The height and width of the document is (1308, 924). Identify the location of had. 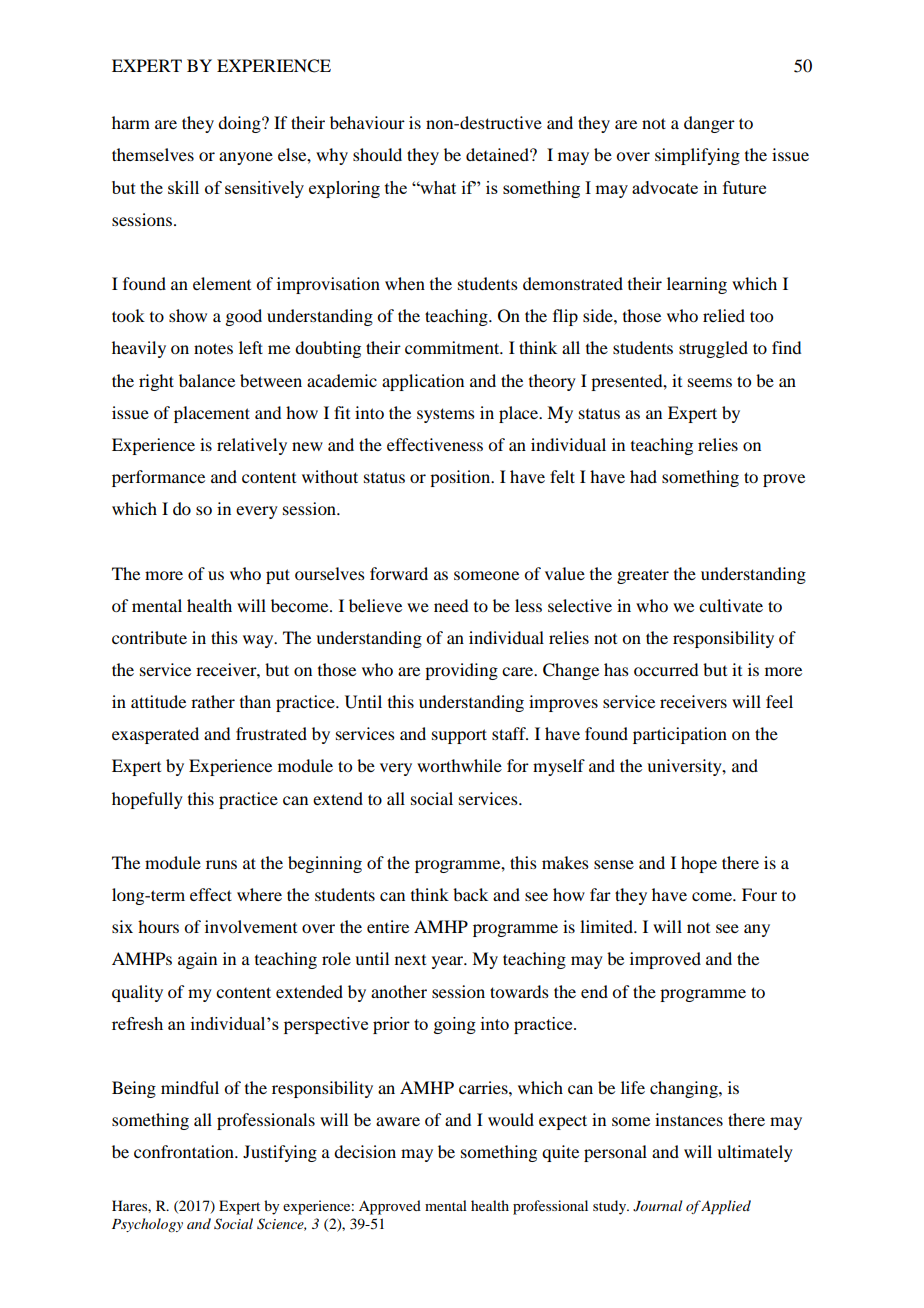
(643, 476).
